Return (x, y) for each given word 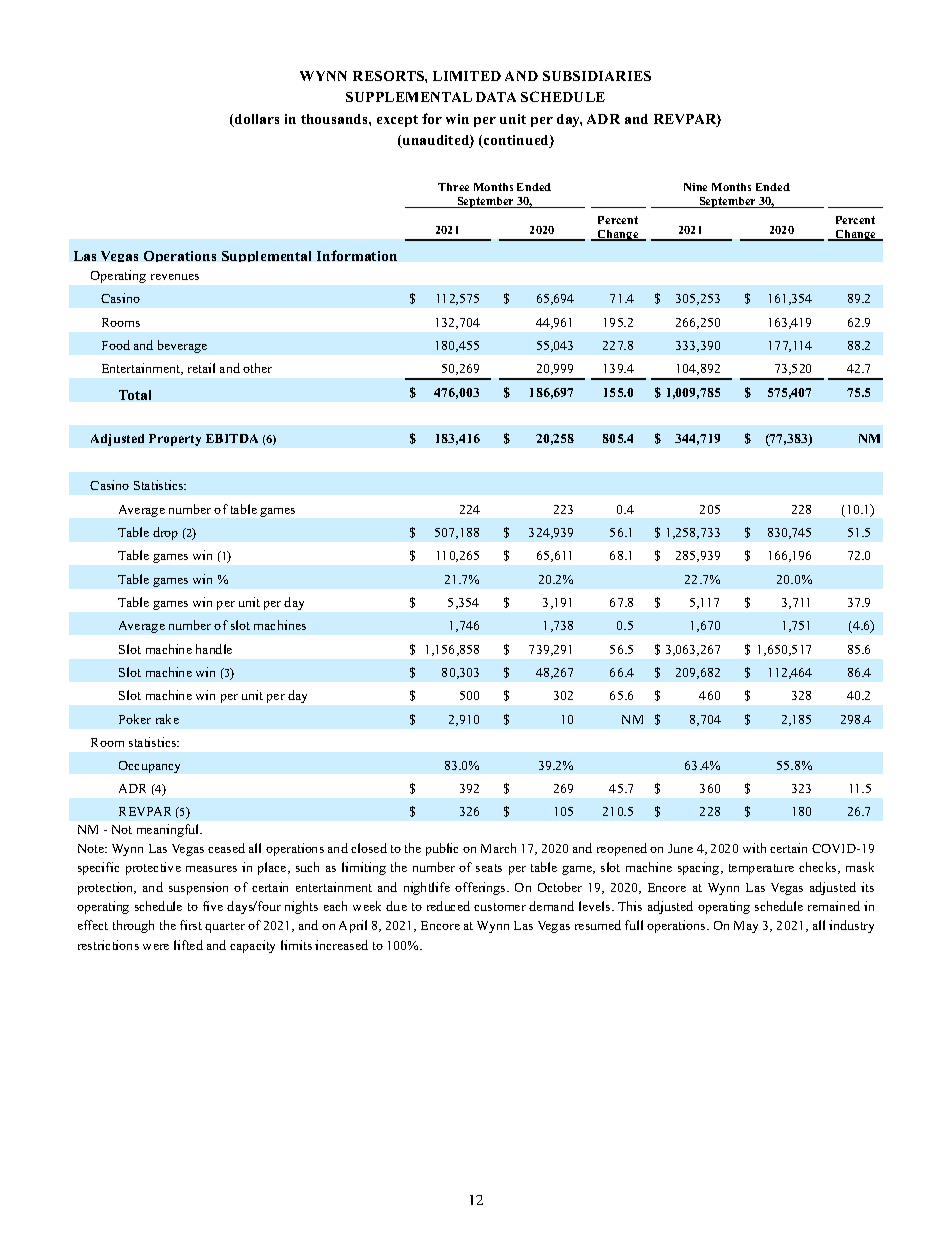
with (754, 848)
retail (201, 368)
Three (453, 187)
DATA (496, 97)
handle (214, 649)
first (191, 925)
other (257, 368)
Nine (695, 187)
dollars (256, 120)
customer (500, 907)
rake (167, 719)
